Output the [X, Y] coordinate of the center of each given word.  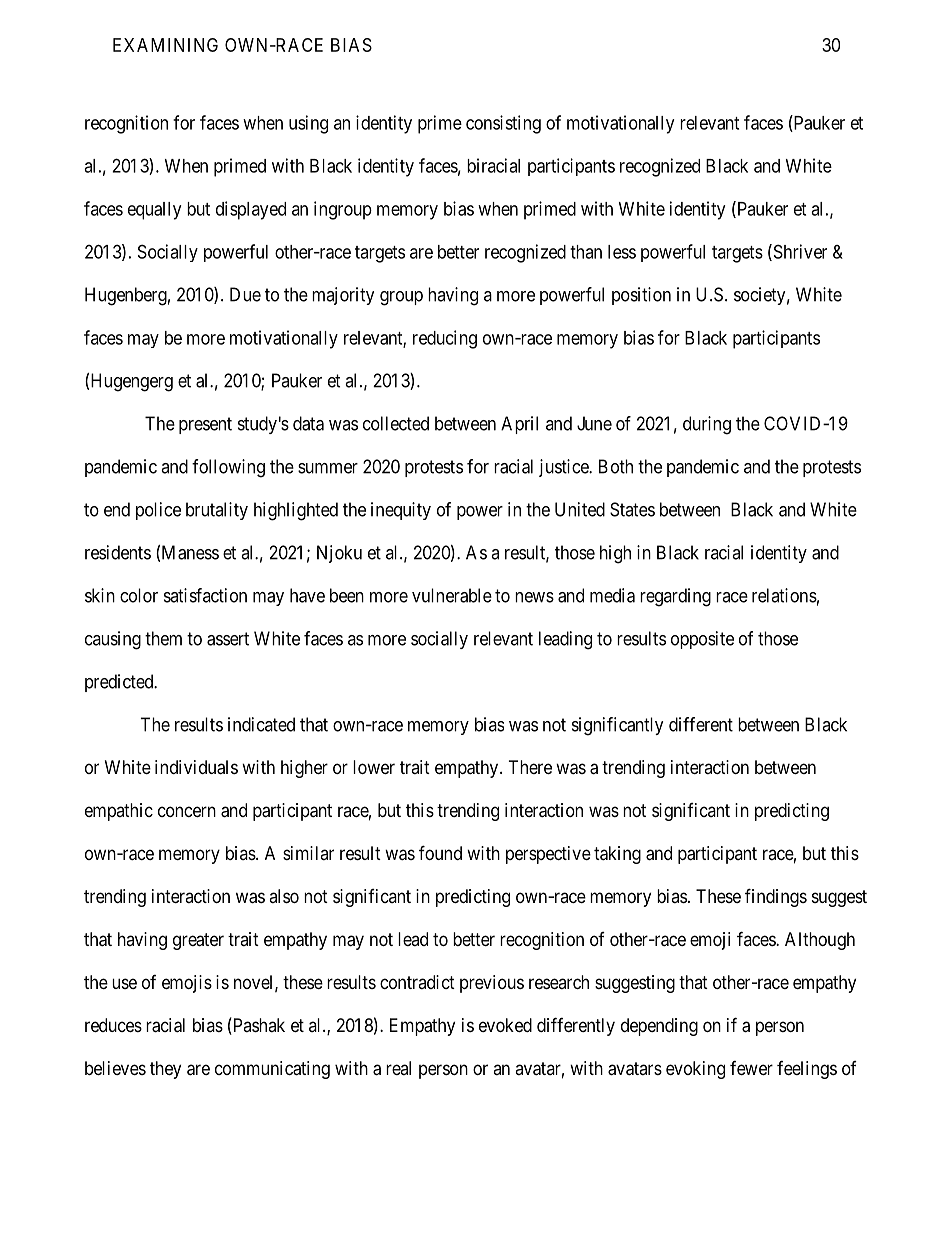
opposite [702, 640]
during [707, 425]
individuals [196, 767]
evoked [505, 1025]
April [519, 425]
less [622, 252]
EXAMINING [165, 45]
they [165, 1070]
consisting [503, 124]
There [530, 767]
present [205, 425]
